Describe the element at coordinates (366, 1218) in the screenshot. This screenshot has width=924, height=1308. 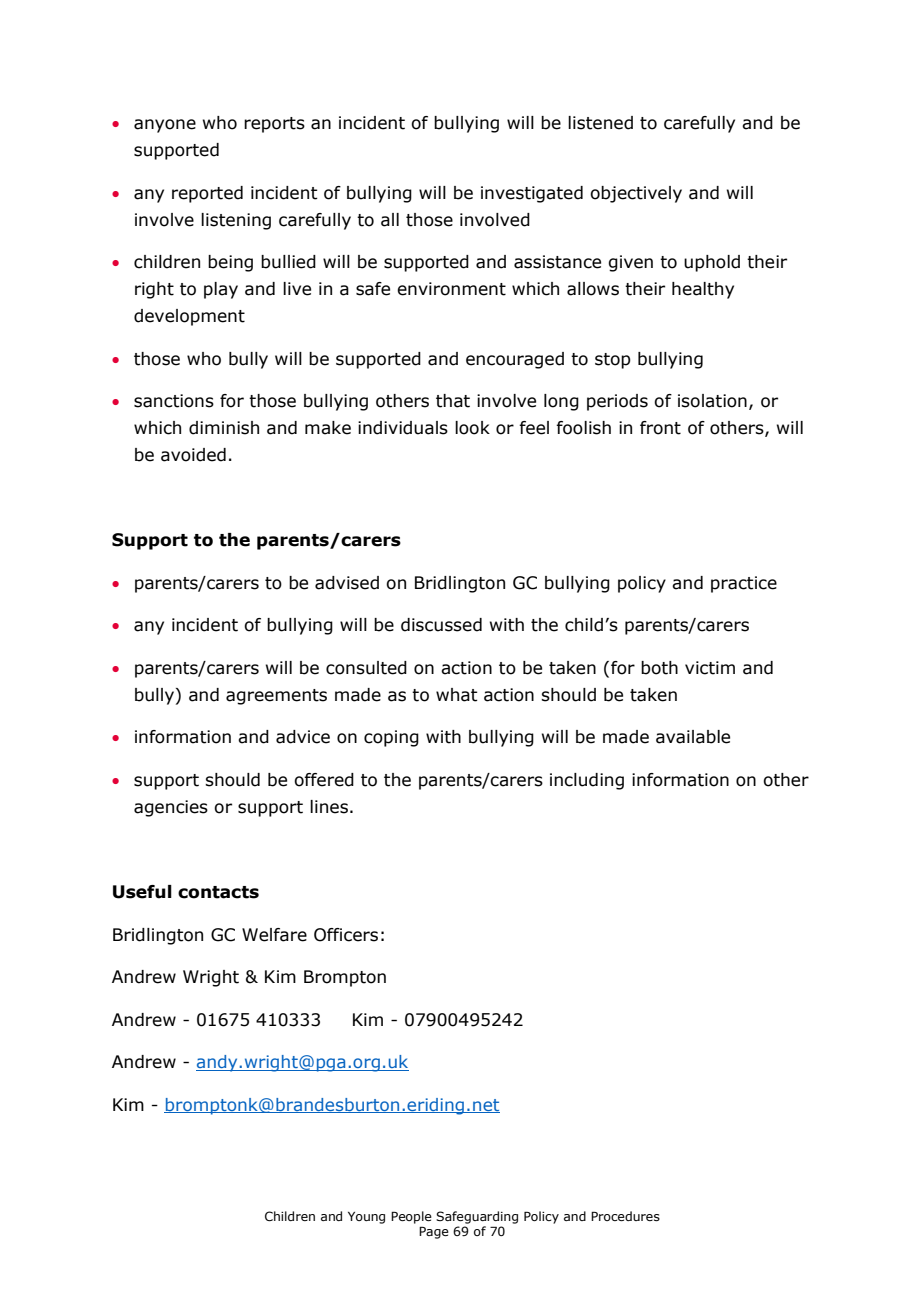
I see `Young` at that location.
